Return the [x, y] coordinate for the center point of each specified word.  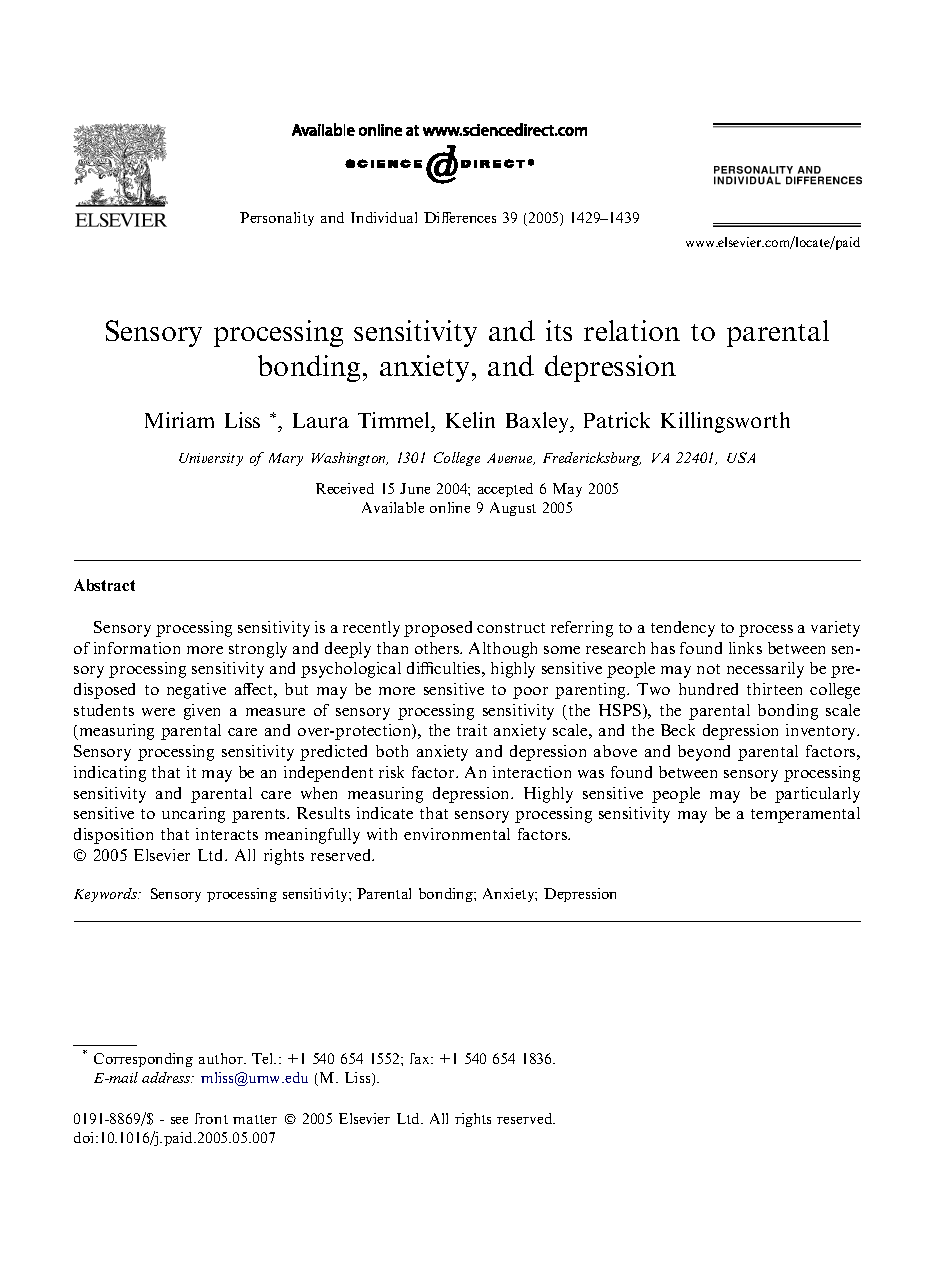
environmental [457, 834]
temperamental [805, 815]
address [167, 1077]
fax [421, 1058]
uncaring [193, 815]
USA [741, 457]
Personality [277, 219]
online [450, 507]
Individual [384, 217]
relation [632, 330]
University [211, 459]
